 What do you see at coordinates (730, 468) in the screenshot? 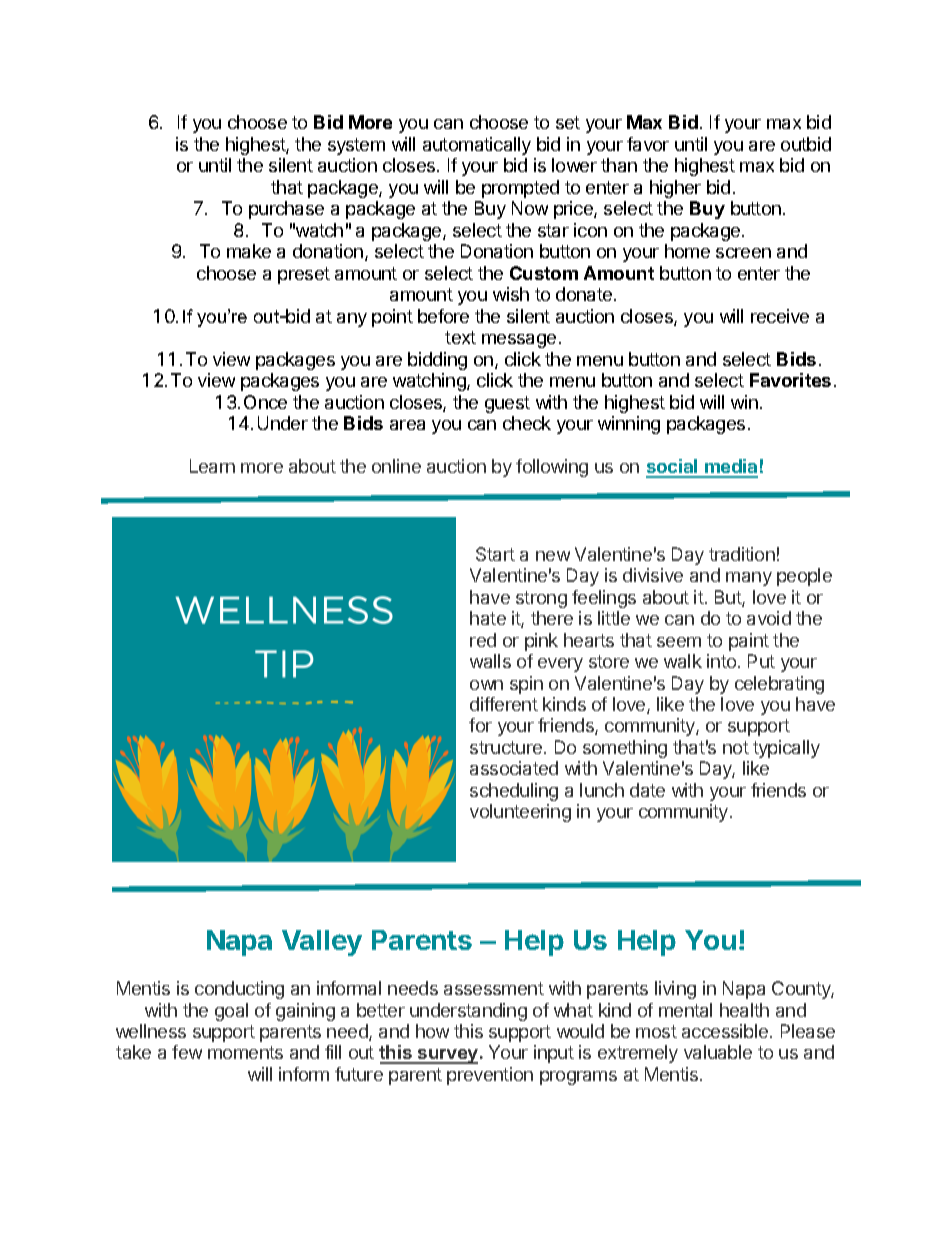
I see `media` at bounding box center [730, 468].
